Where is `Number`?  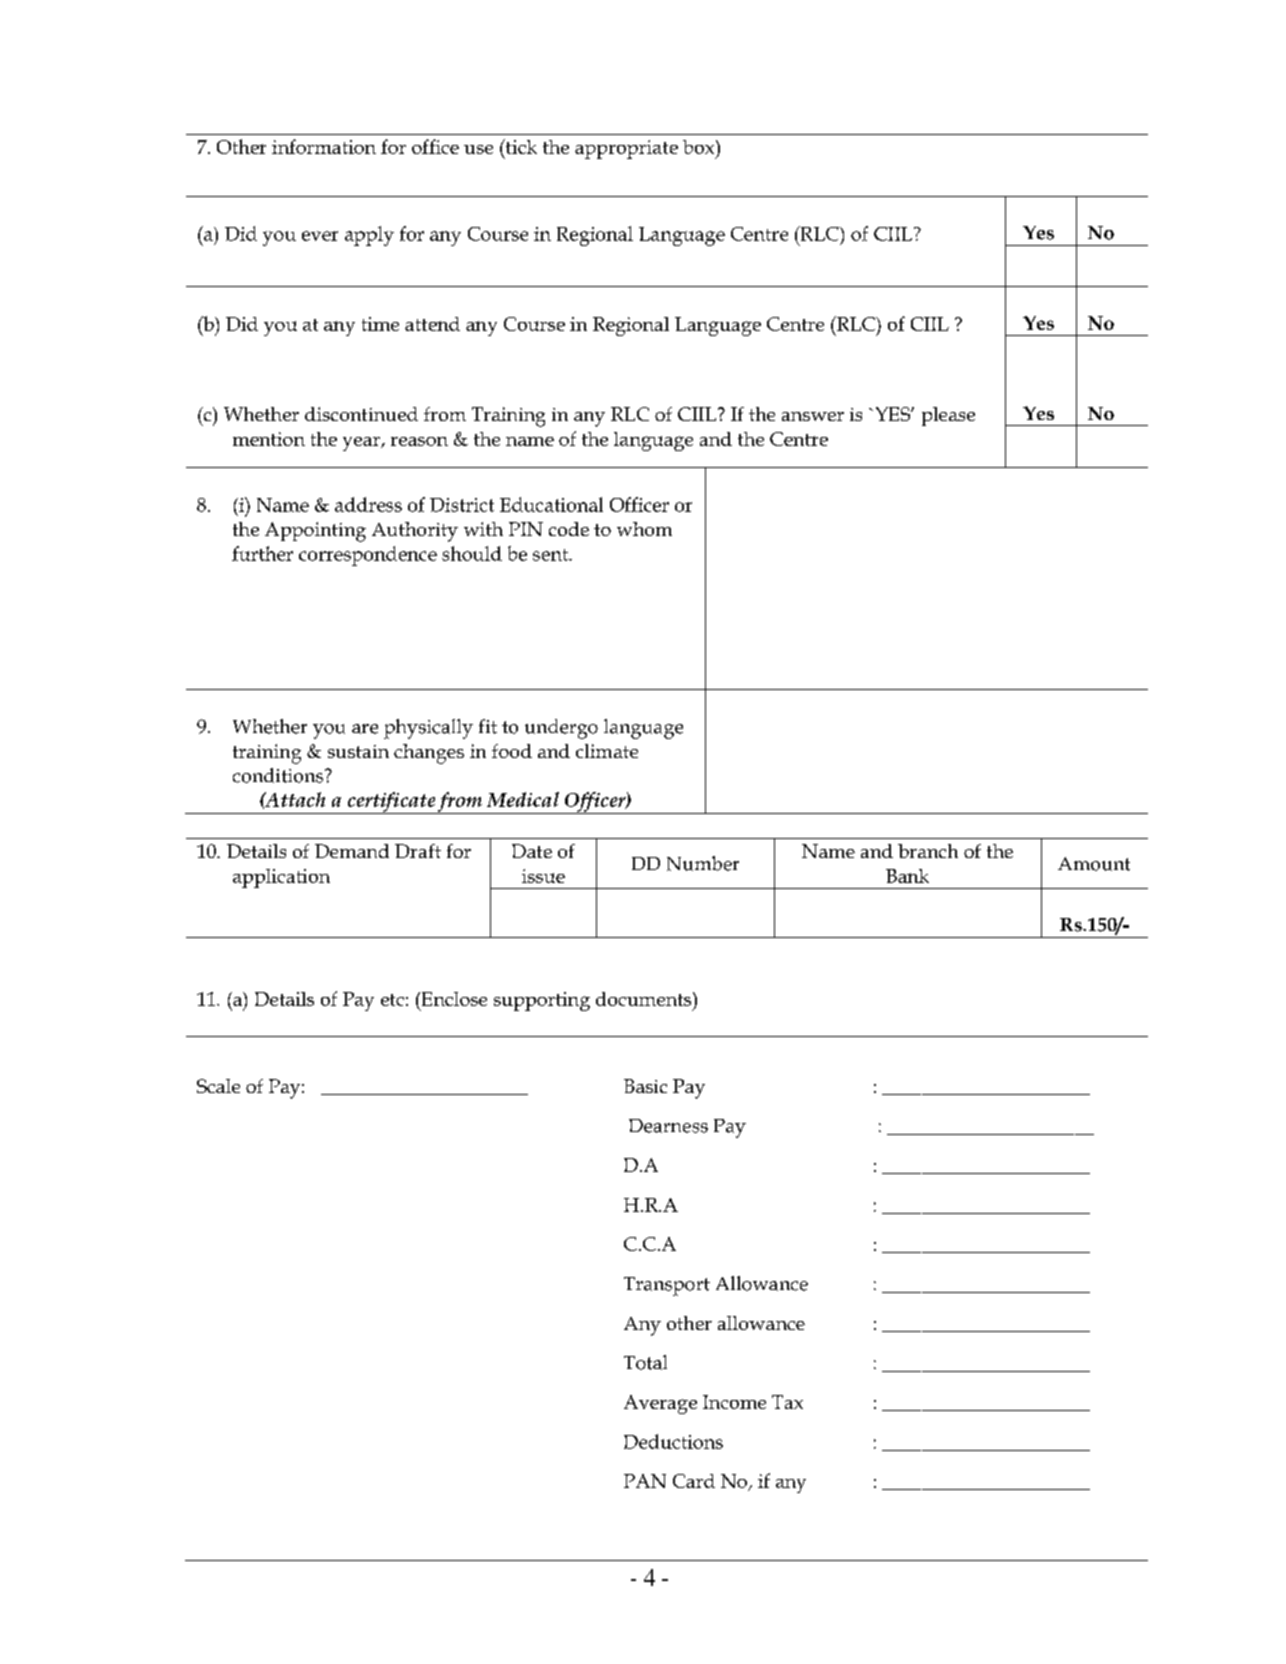 Number is located at coordinates (703, 863).
